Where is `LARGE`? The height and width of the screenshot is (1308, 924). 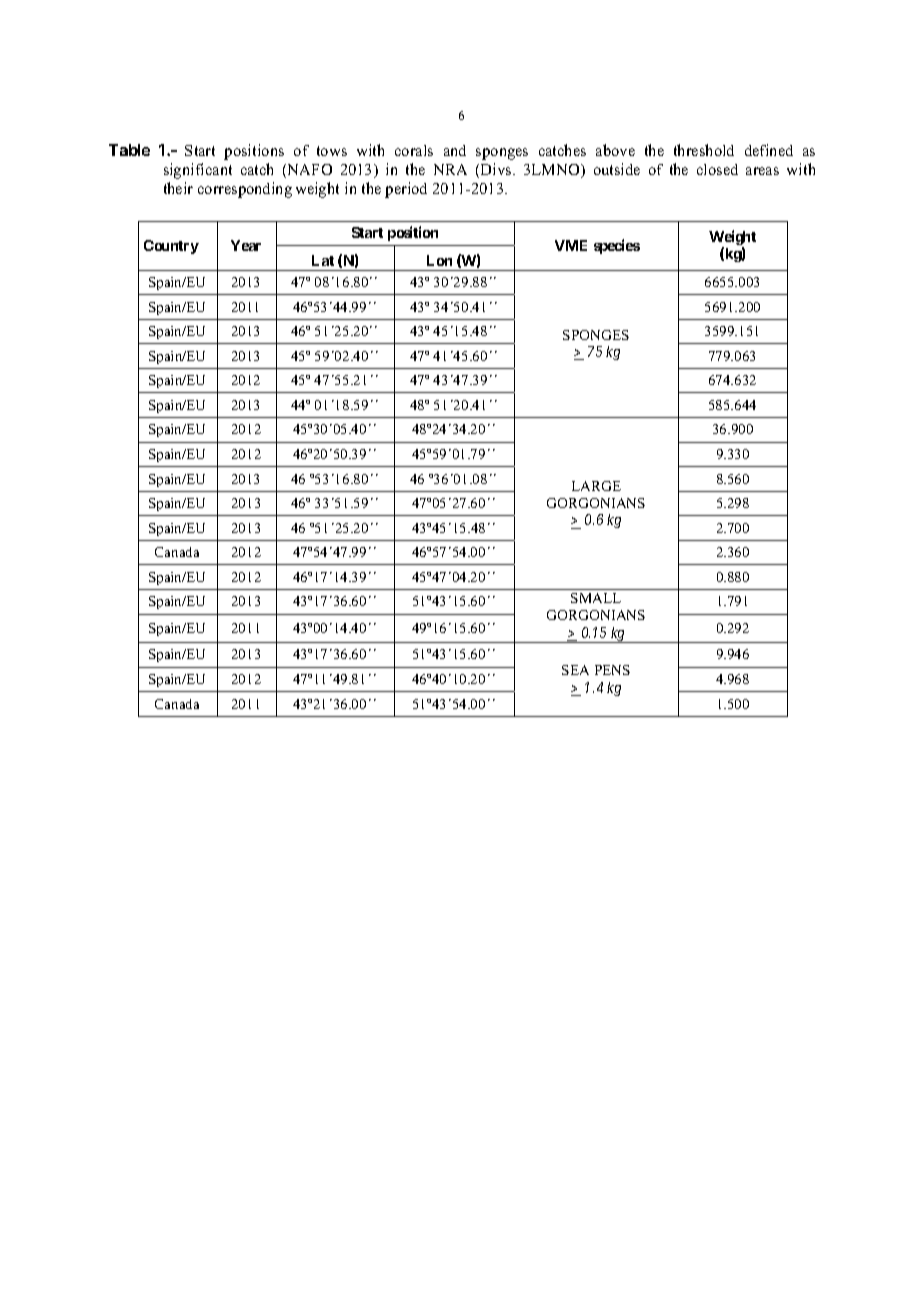 LARGE is located at coordinates (596, 486).
